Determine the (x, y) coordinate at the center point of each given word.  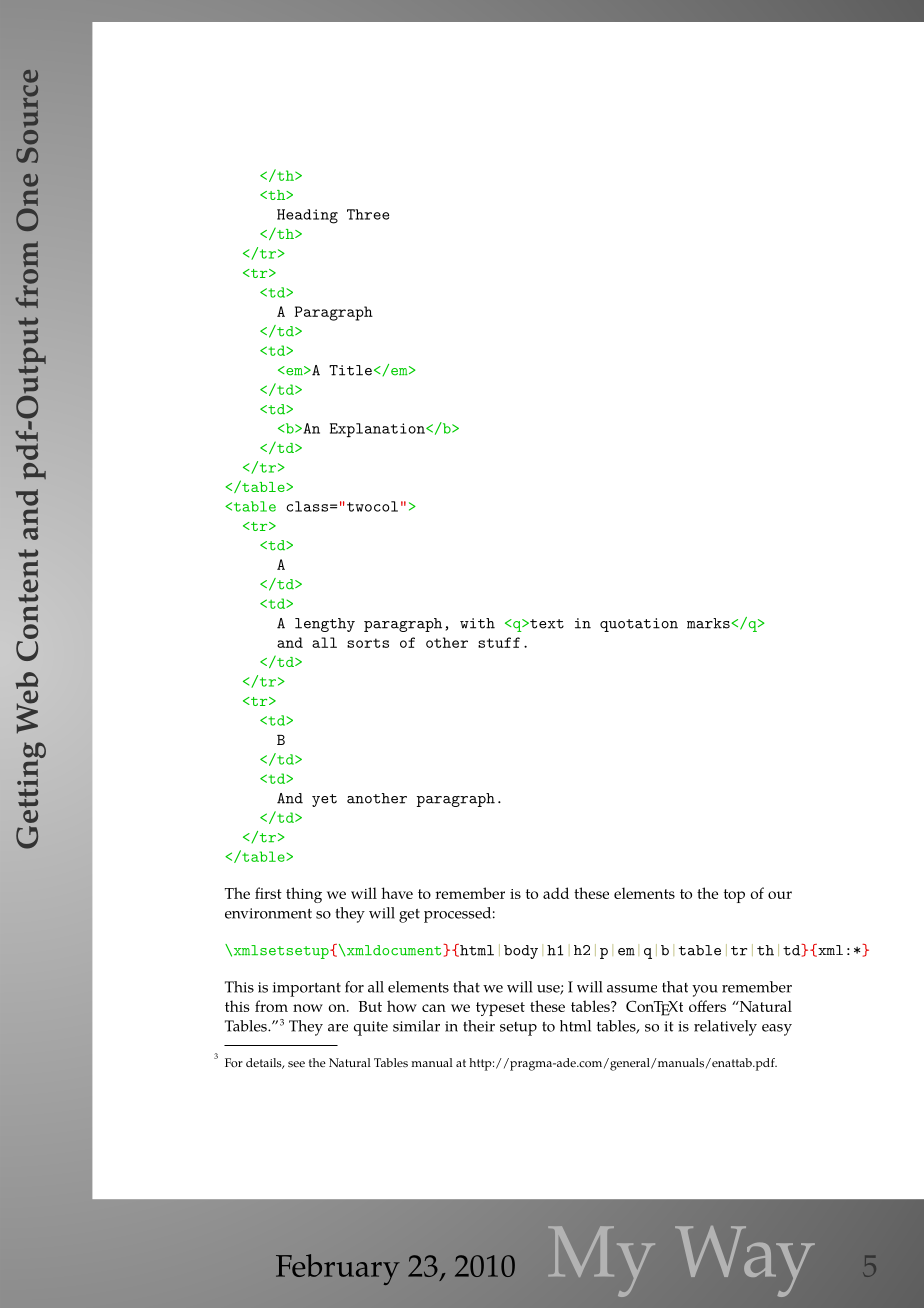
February (338, 1269)
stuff (499, 642)
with (477, 623)
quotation (639, 625)
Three (368, 214)
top (734, 896)
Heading (307, 216)
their (479, 1026)
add (556, 893)
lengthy (325, 625)
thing (304, 895)
